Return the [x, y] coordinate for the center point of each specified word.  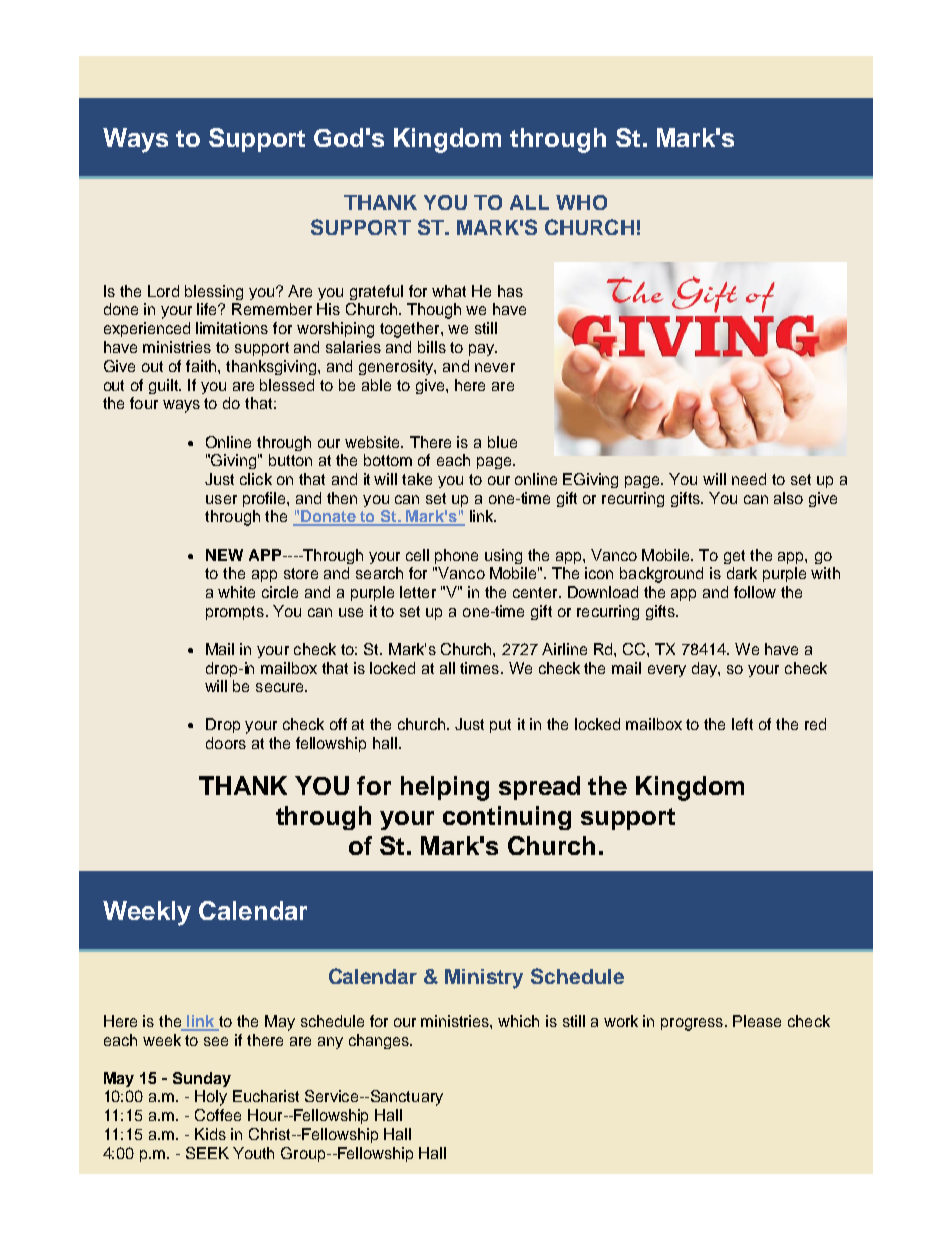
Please [757, 1021]
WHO [581, 202]
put [500, 726]
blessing [214, 292]
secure [281, 687]
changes [380, 1041]
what [449, 291]
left [742, 724]
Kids [210, 1134]
